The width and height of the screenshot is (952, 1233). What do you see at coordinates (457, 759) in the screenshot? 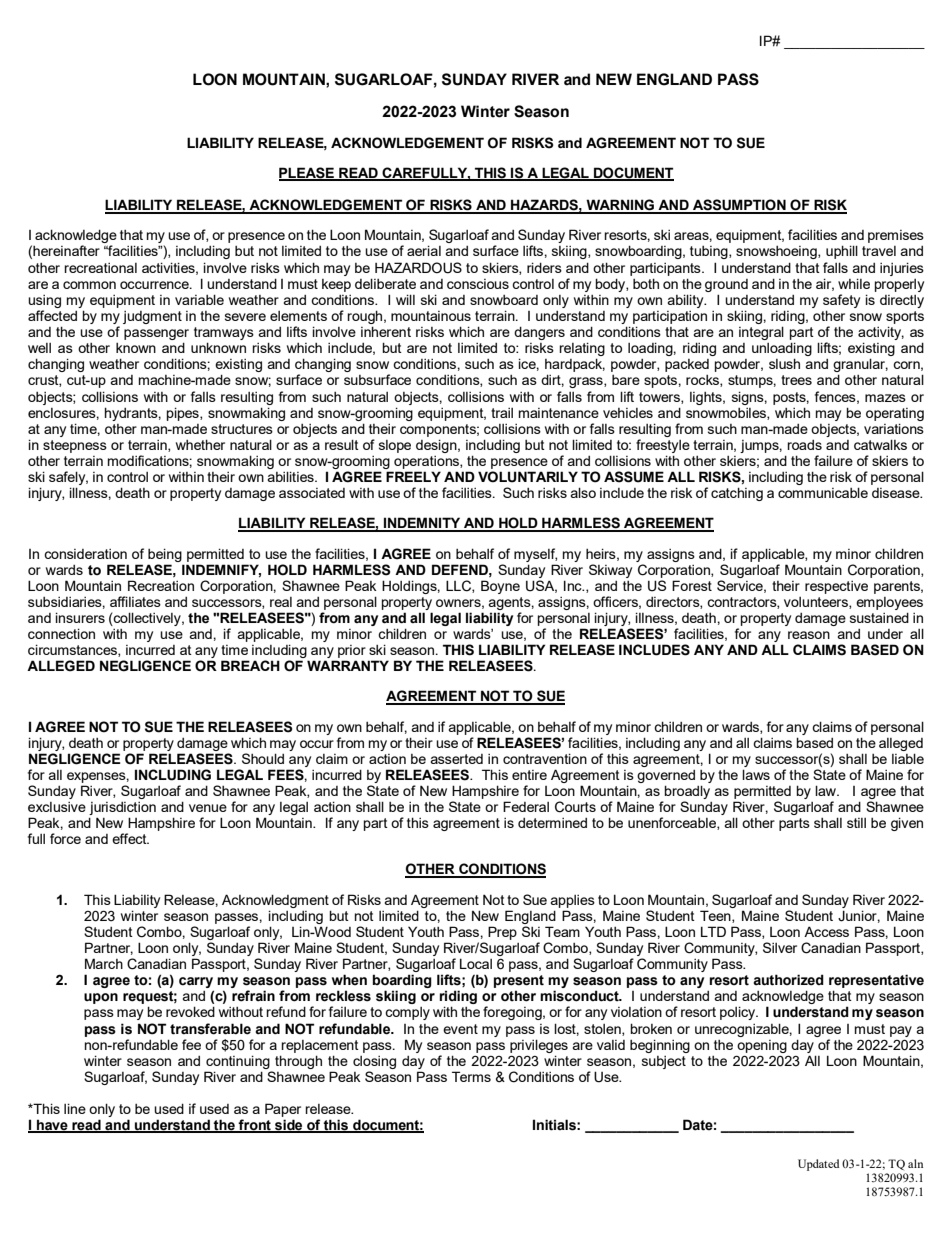
I see `asserted` at bounding box center [457, 759].
